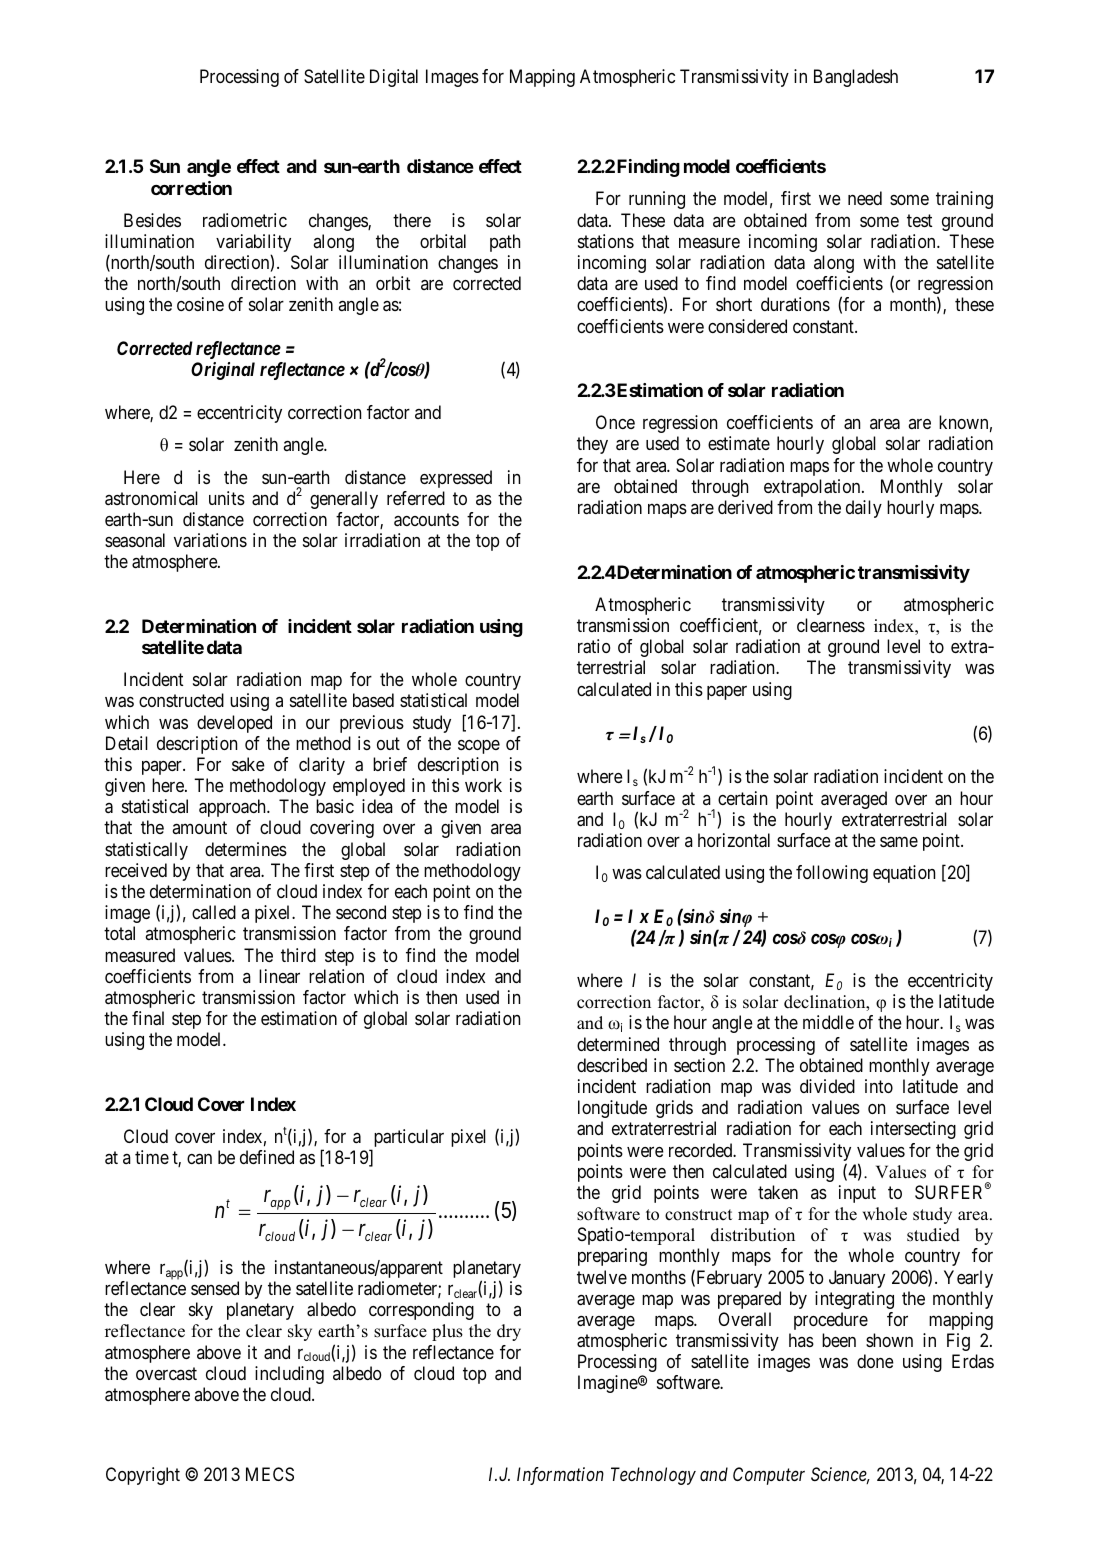  Describe the element at coordinates (875, 1361) in the document. I see `done` at that location.
